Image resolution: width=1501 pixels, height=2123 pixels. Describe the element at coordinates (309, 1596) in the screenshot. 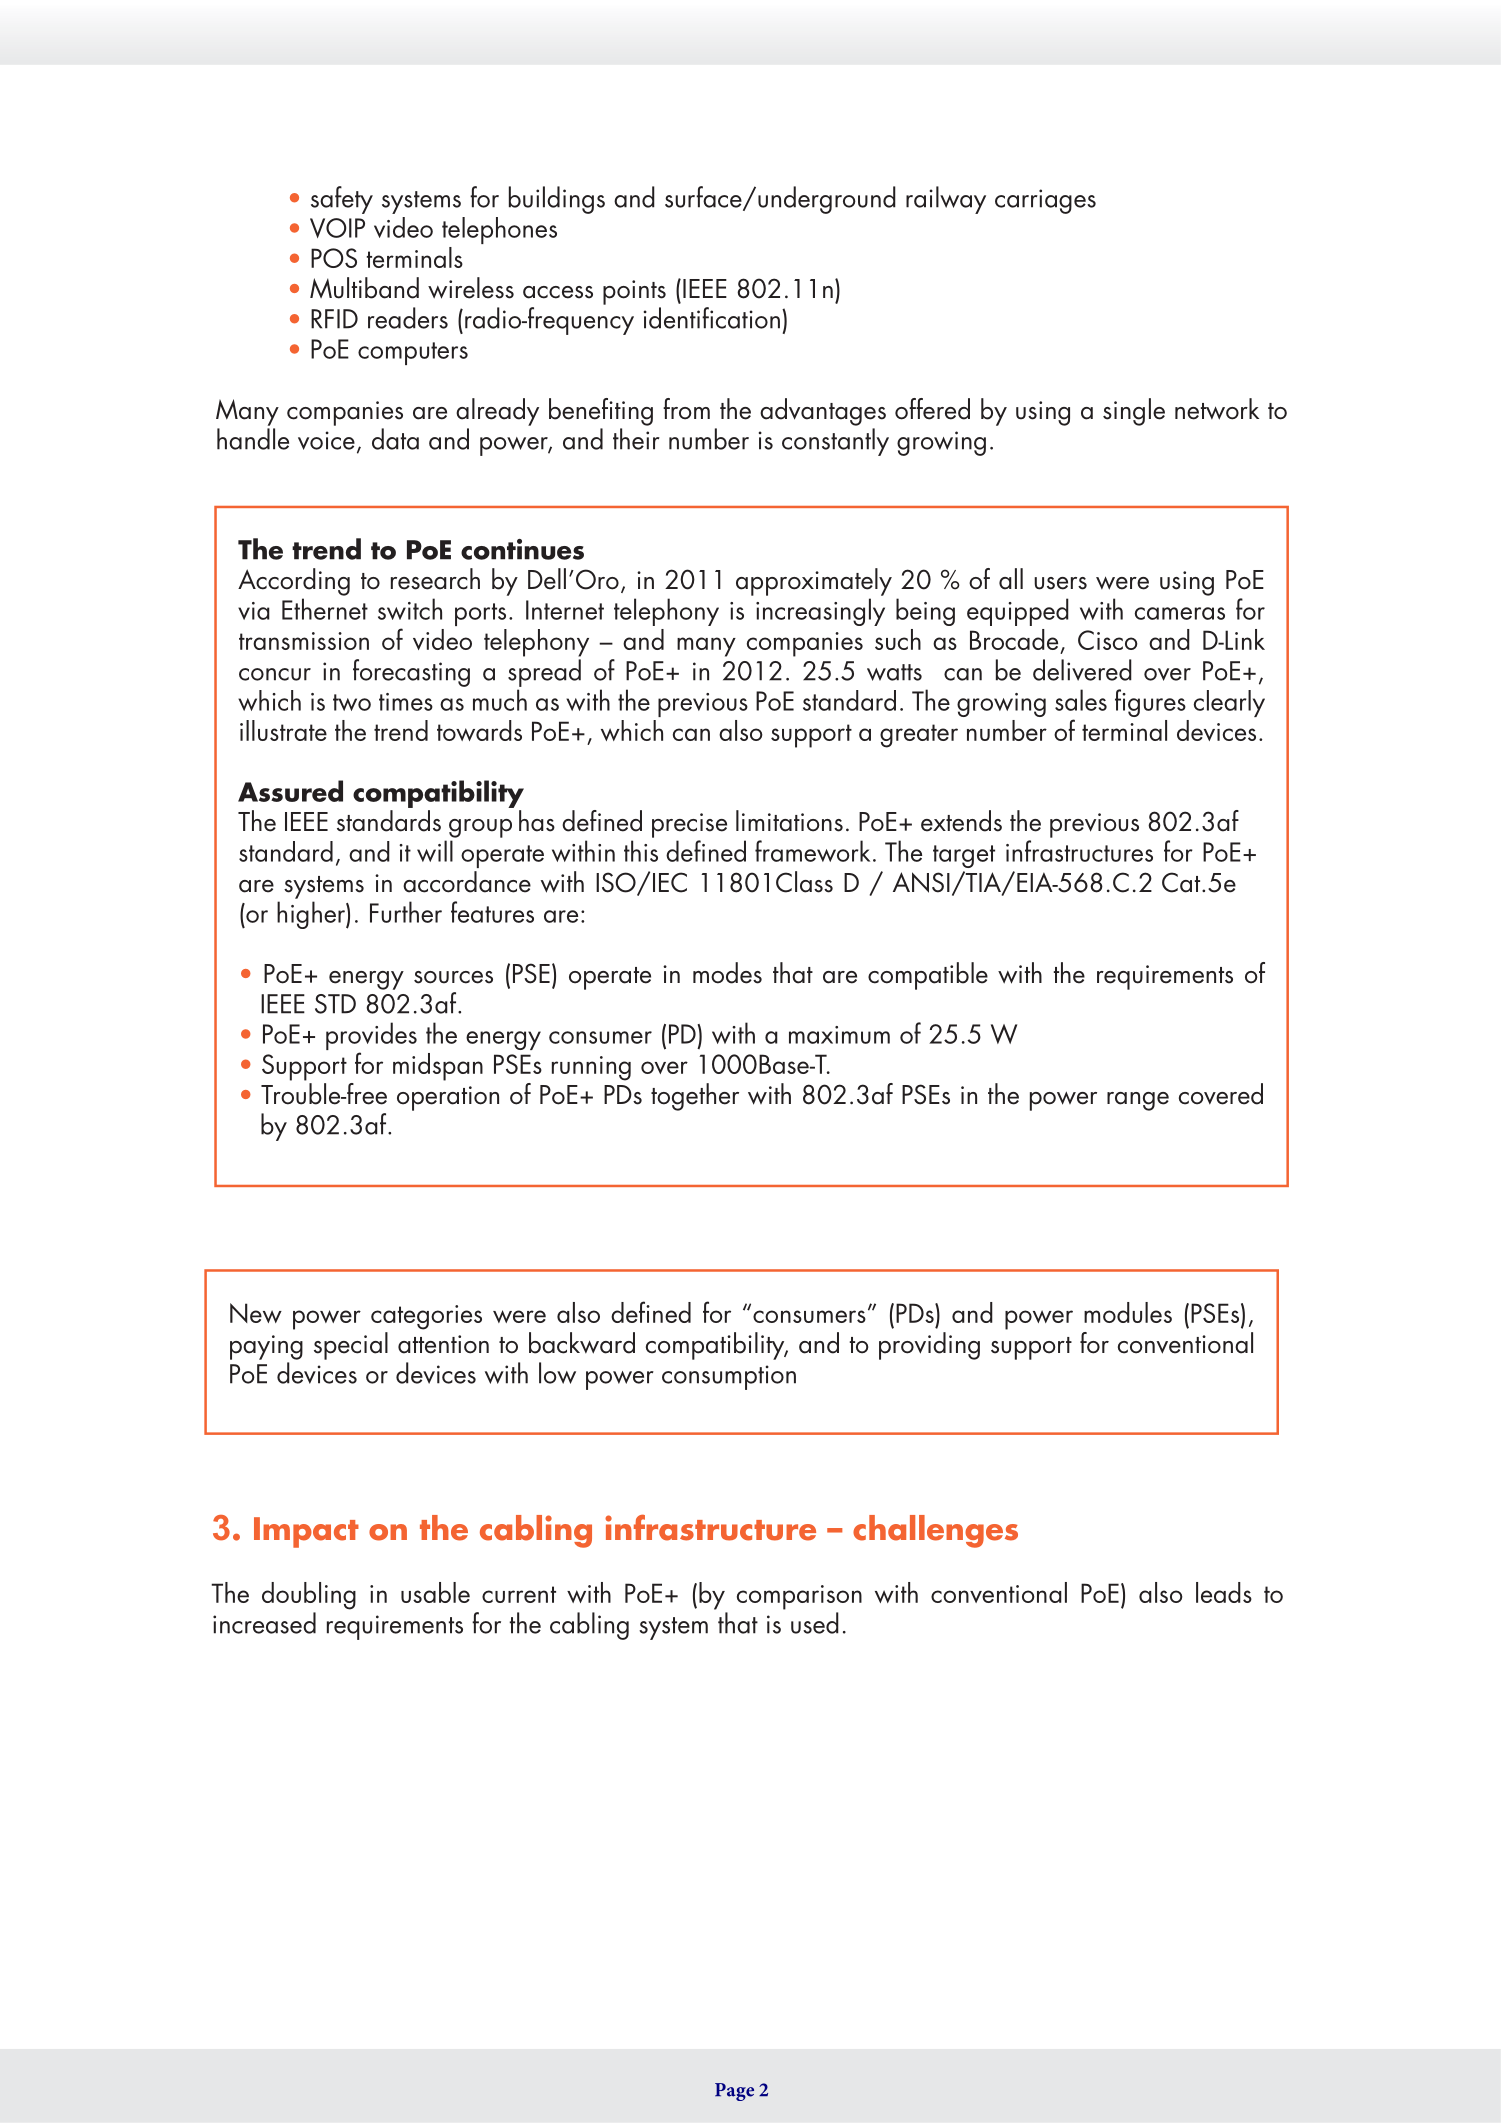

I see `doubling` at that location.
